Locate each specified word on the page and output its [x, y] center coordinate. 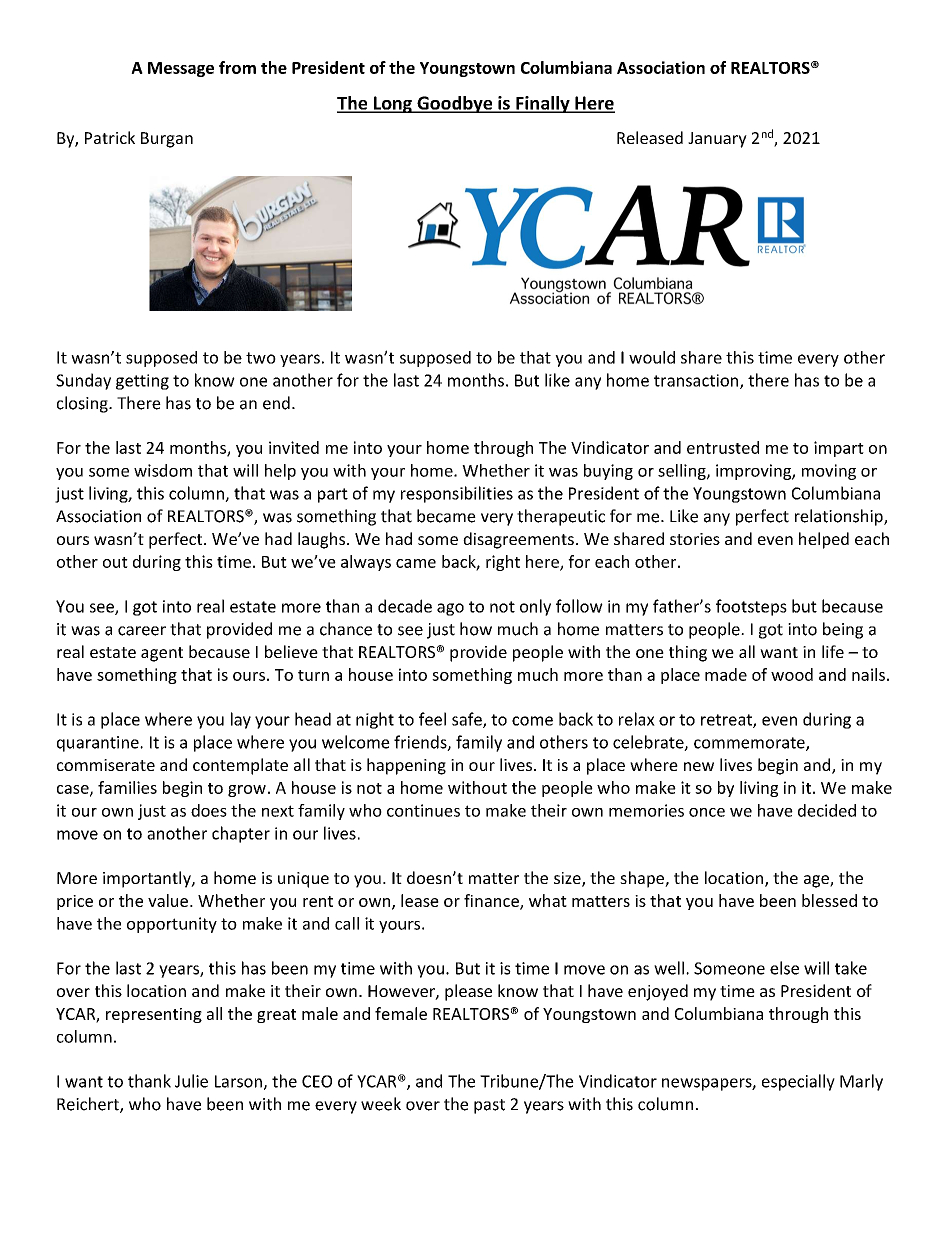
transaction [696, 380]
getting [142, 382]
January [717, 140]
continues [423, 810]
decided [827, 810]
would [652, 357]
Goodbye [455, 104]
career [142, 631]
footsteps [751, 607]
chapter [241, 834]
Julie [191, 1081]
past [489, 1106]
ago [450, 609]
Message [181, 69]
